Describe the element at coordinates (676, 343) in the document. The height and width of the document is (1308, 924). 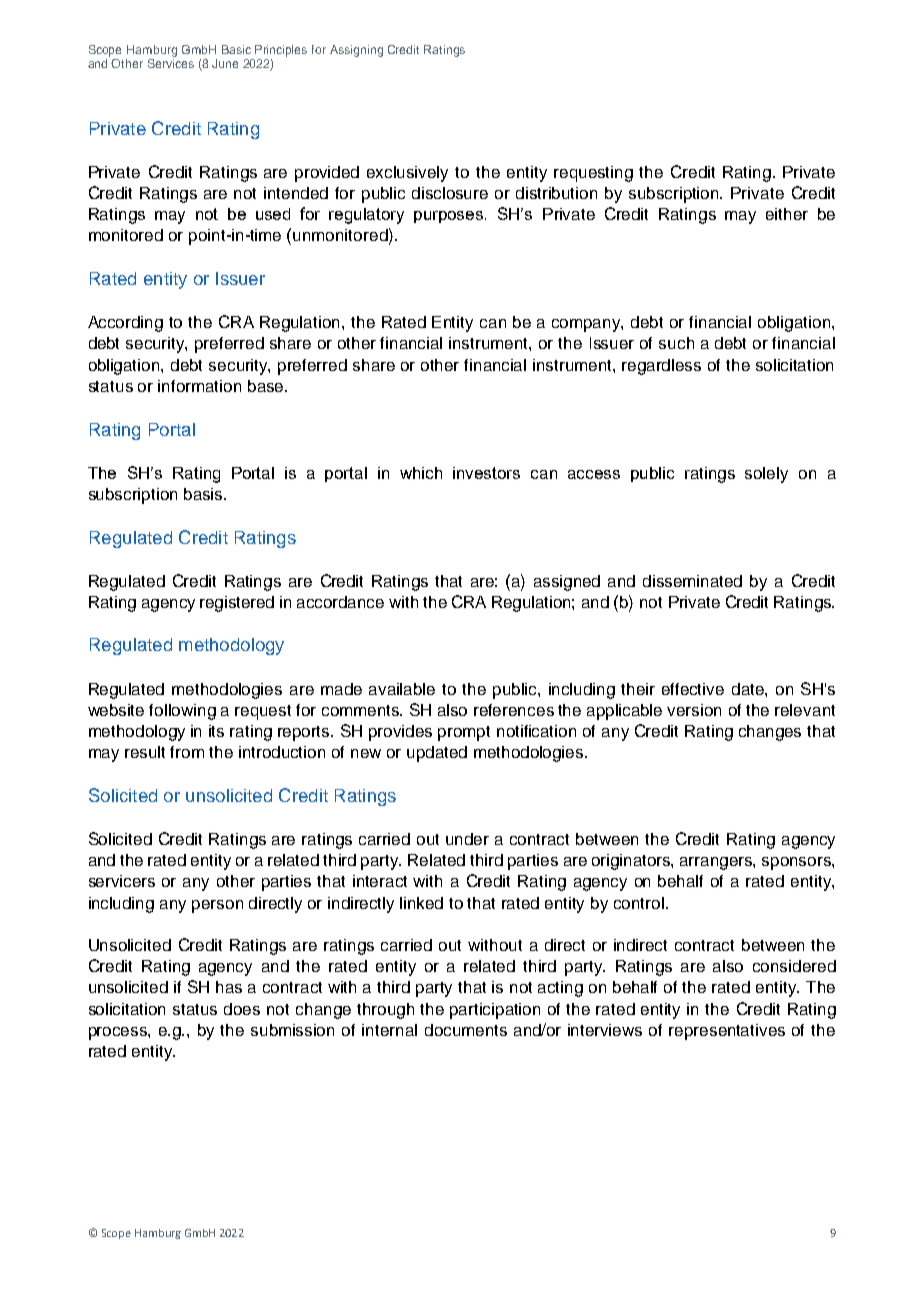
I see `such` at that location.
